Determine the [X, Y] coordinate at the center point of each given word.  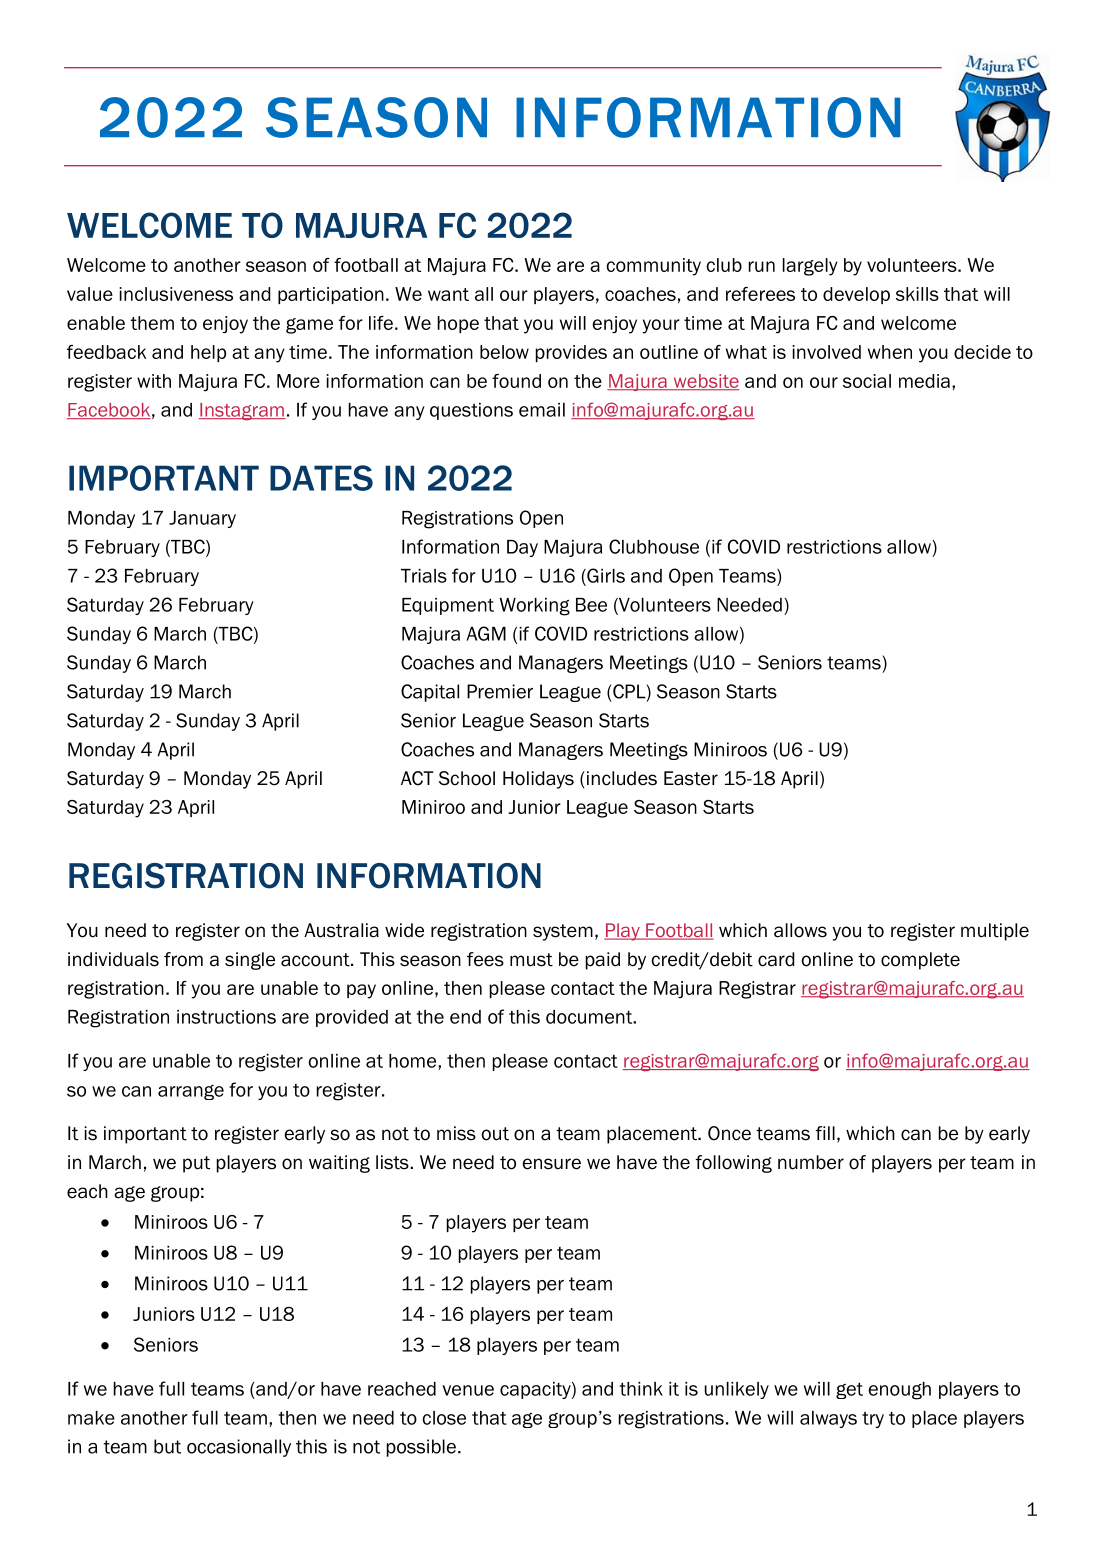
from [183, 959]
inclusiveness [176, 294]
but [167, 1446]
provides [571, 353]
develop [856, 295]
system [563, 932]
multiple [995, 932]
